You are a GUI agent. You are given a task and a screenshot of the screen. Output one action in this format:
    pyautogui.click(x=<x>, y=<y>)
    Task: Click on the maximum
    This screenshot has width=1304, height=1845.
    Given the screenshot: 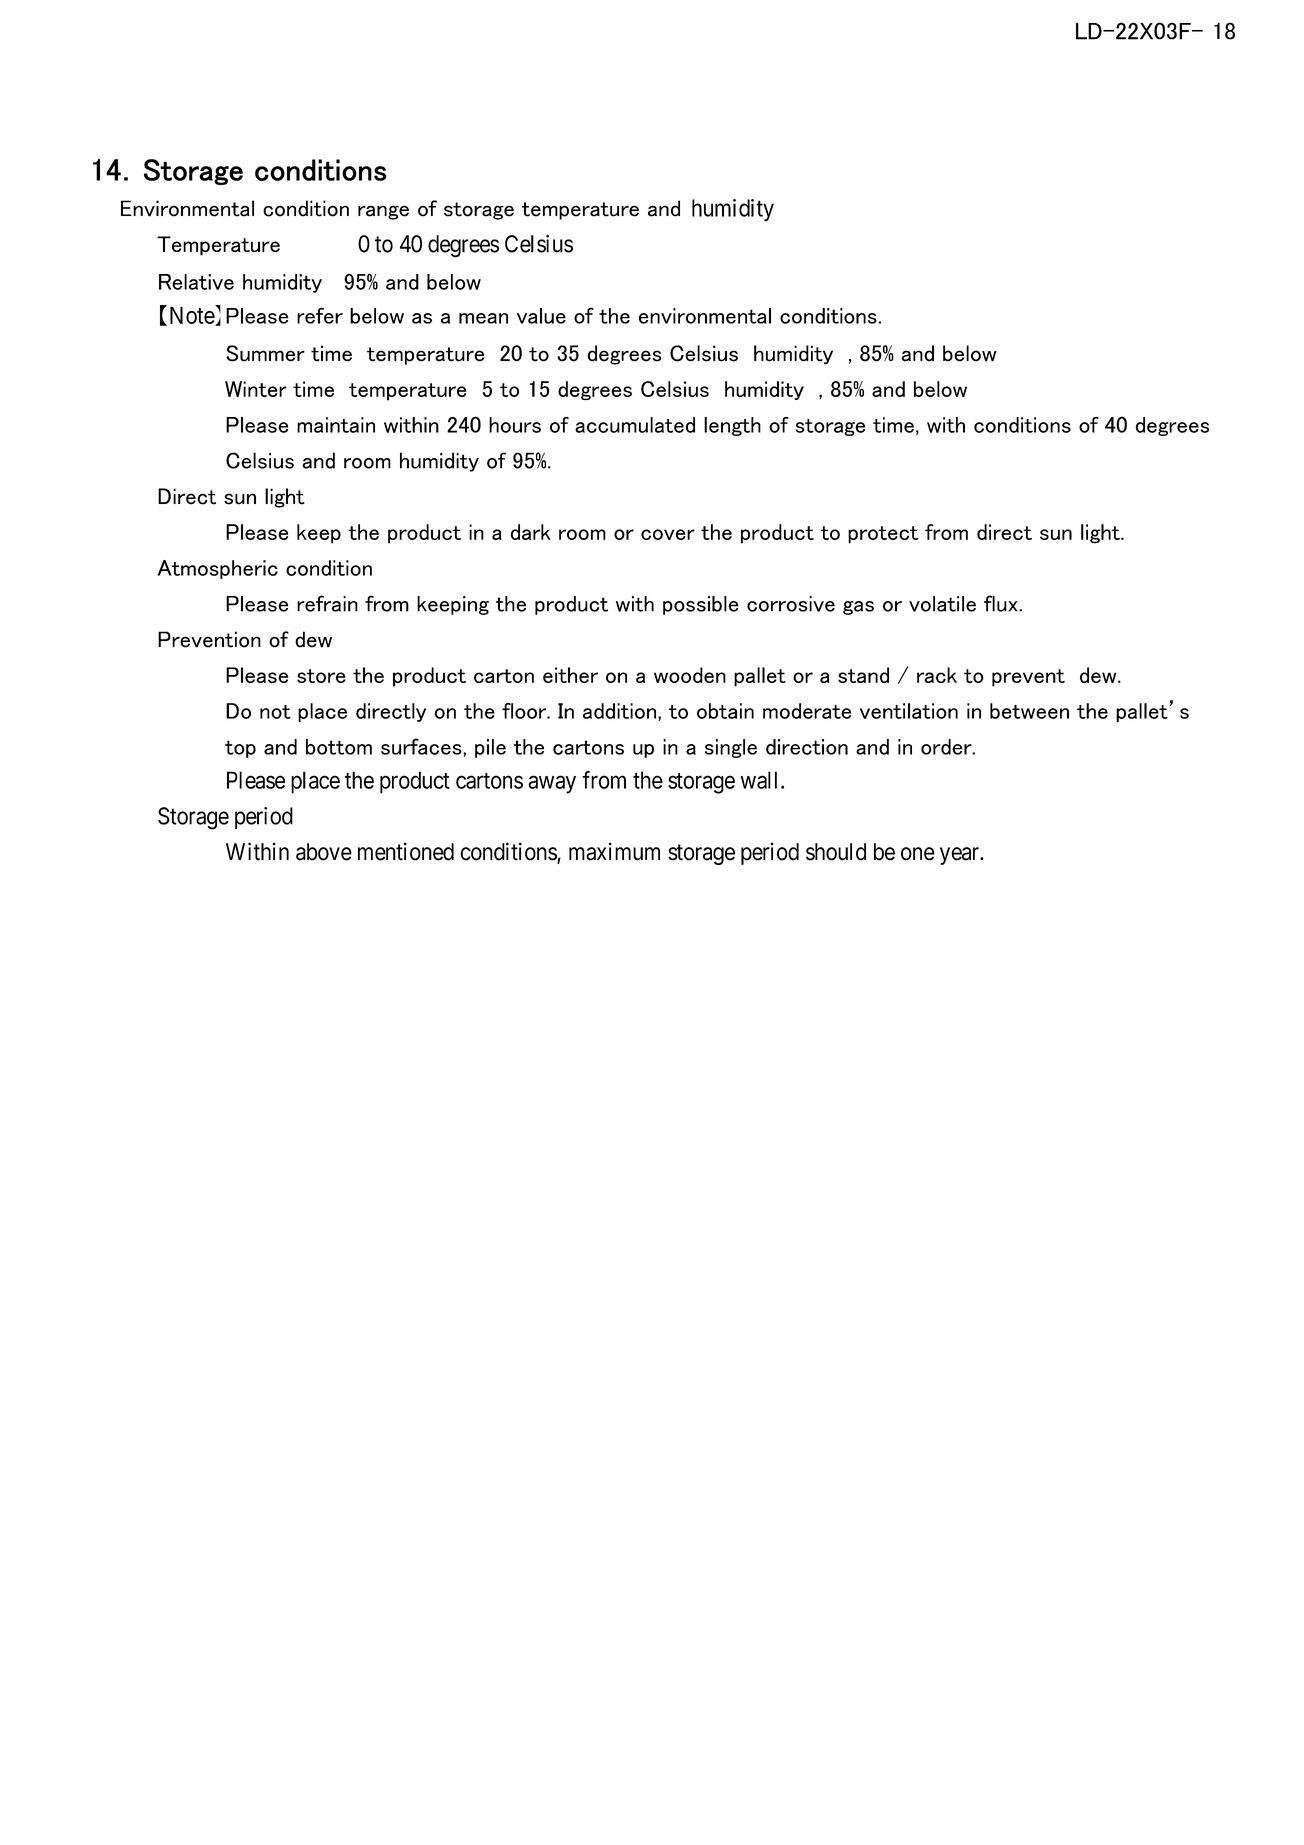 What is the action you would take?
    pyautogui.click(x=614, y=851)
